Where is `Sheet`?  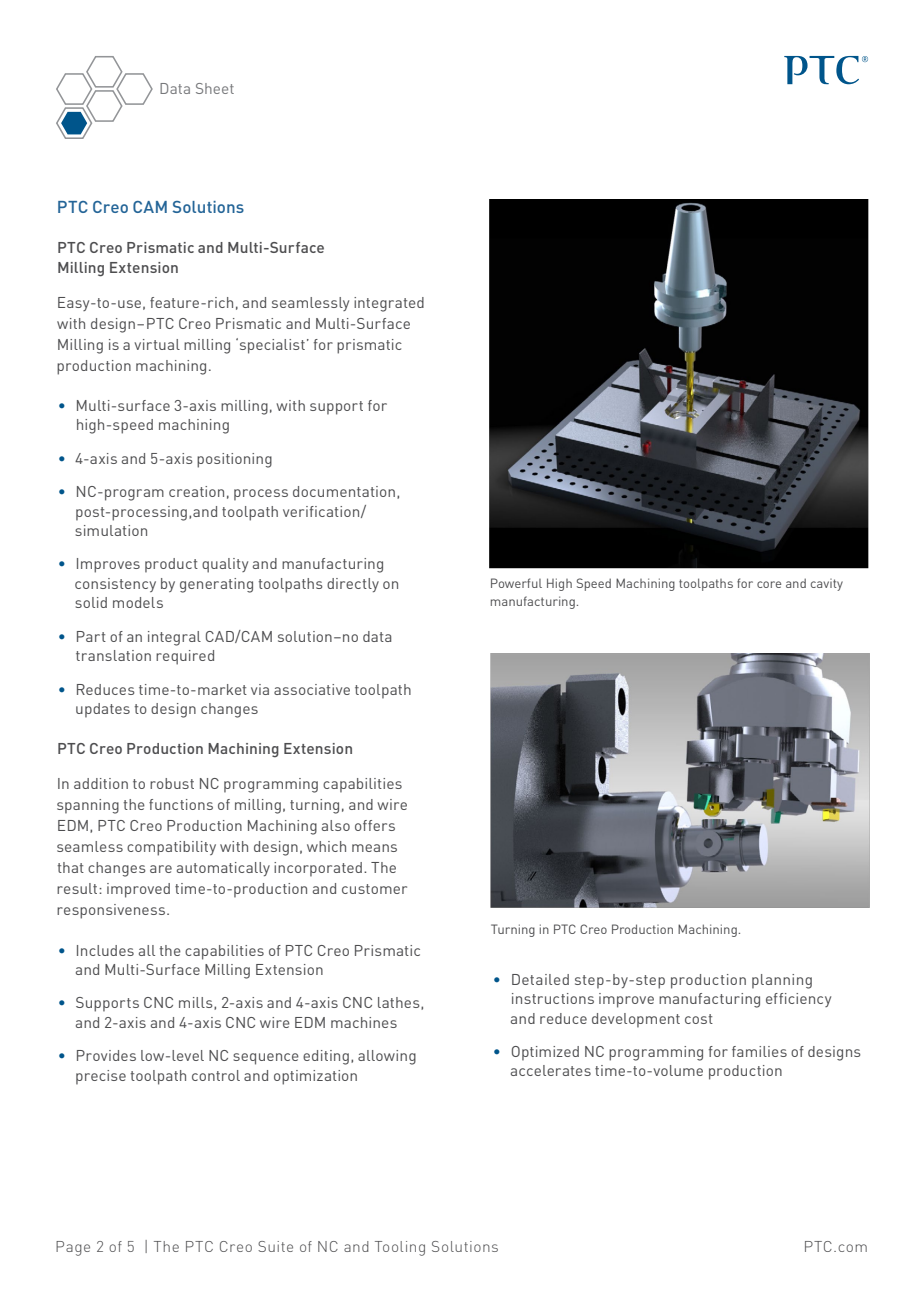
Sheet is located at coordinates (215, 88).
